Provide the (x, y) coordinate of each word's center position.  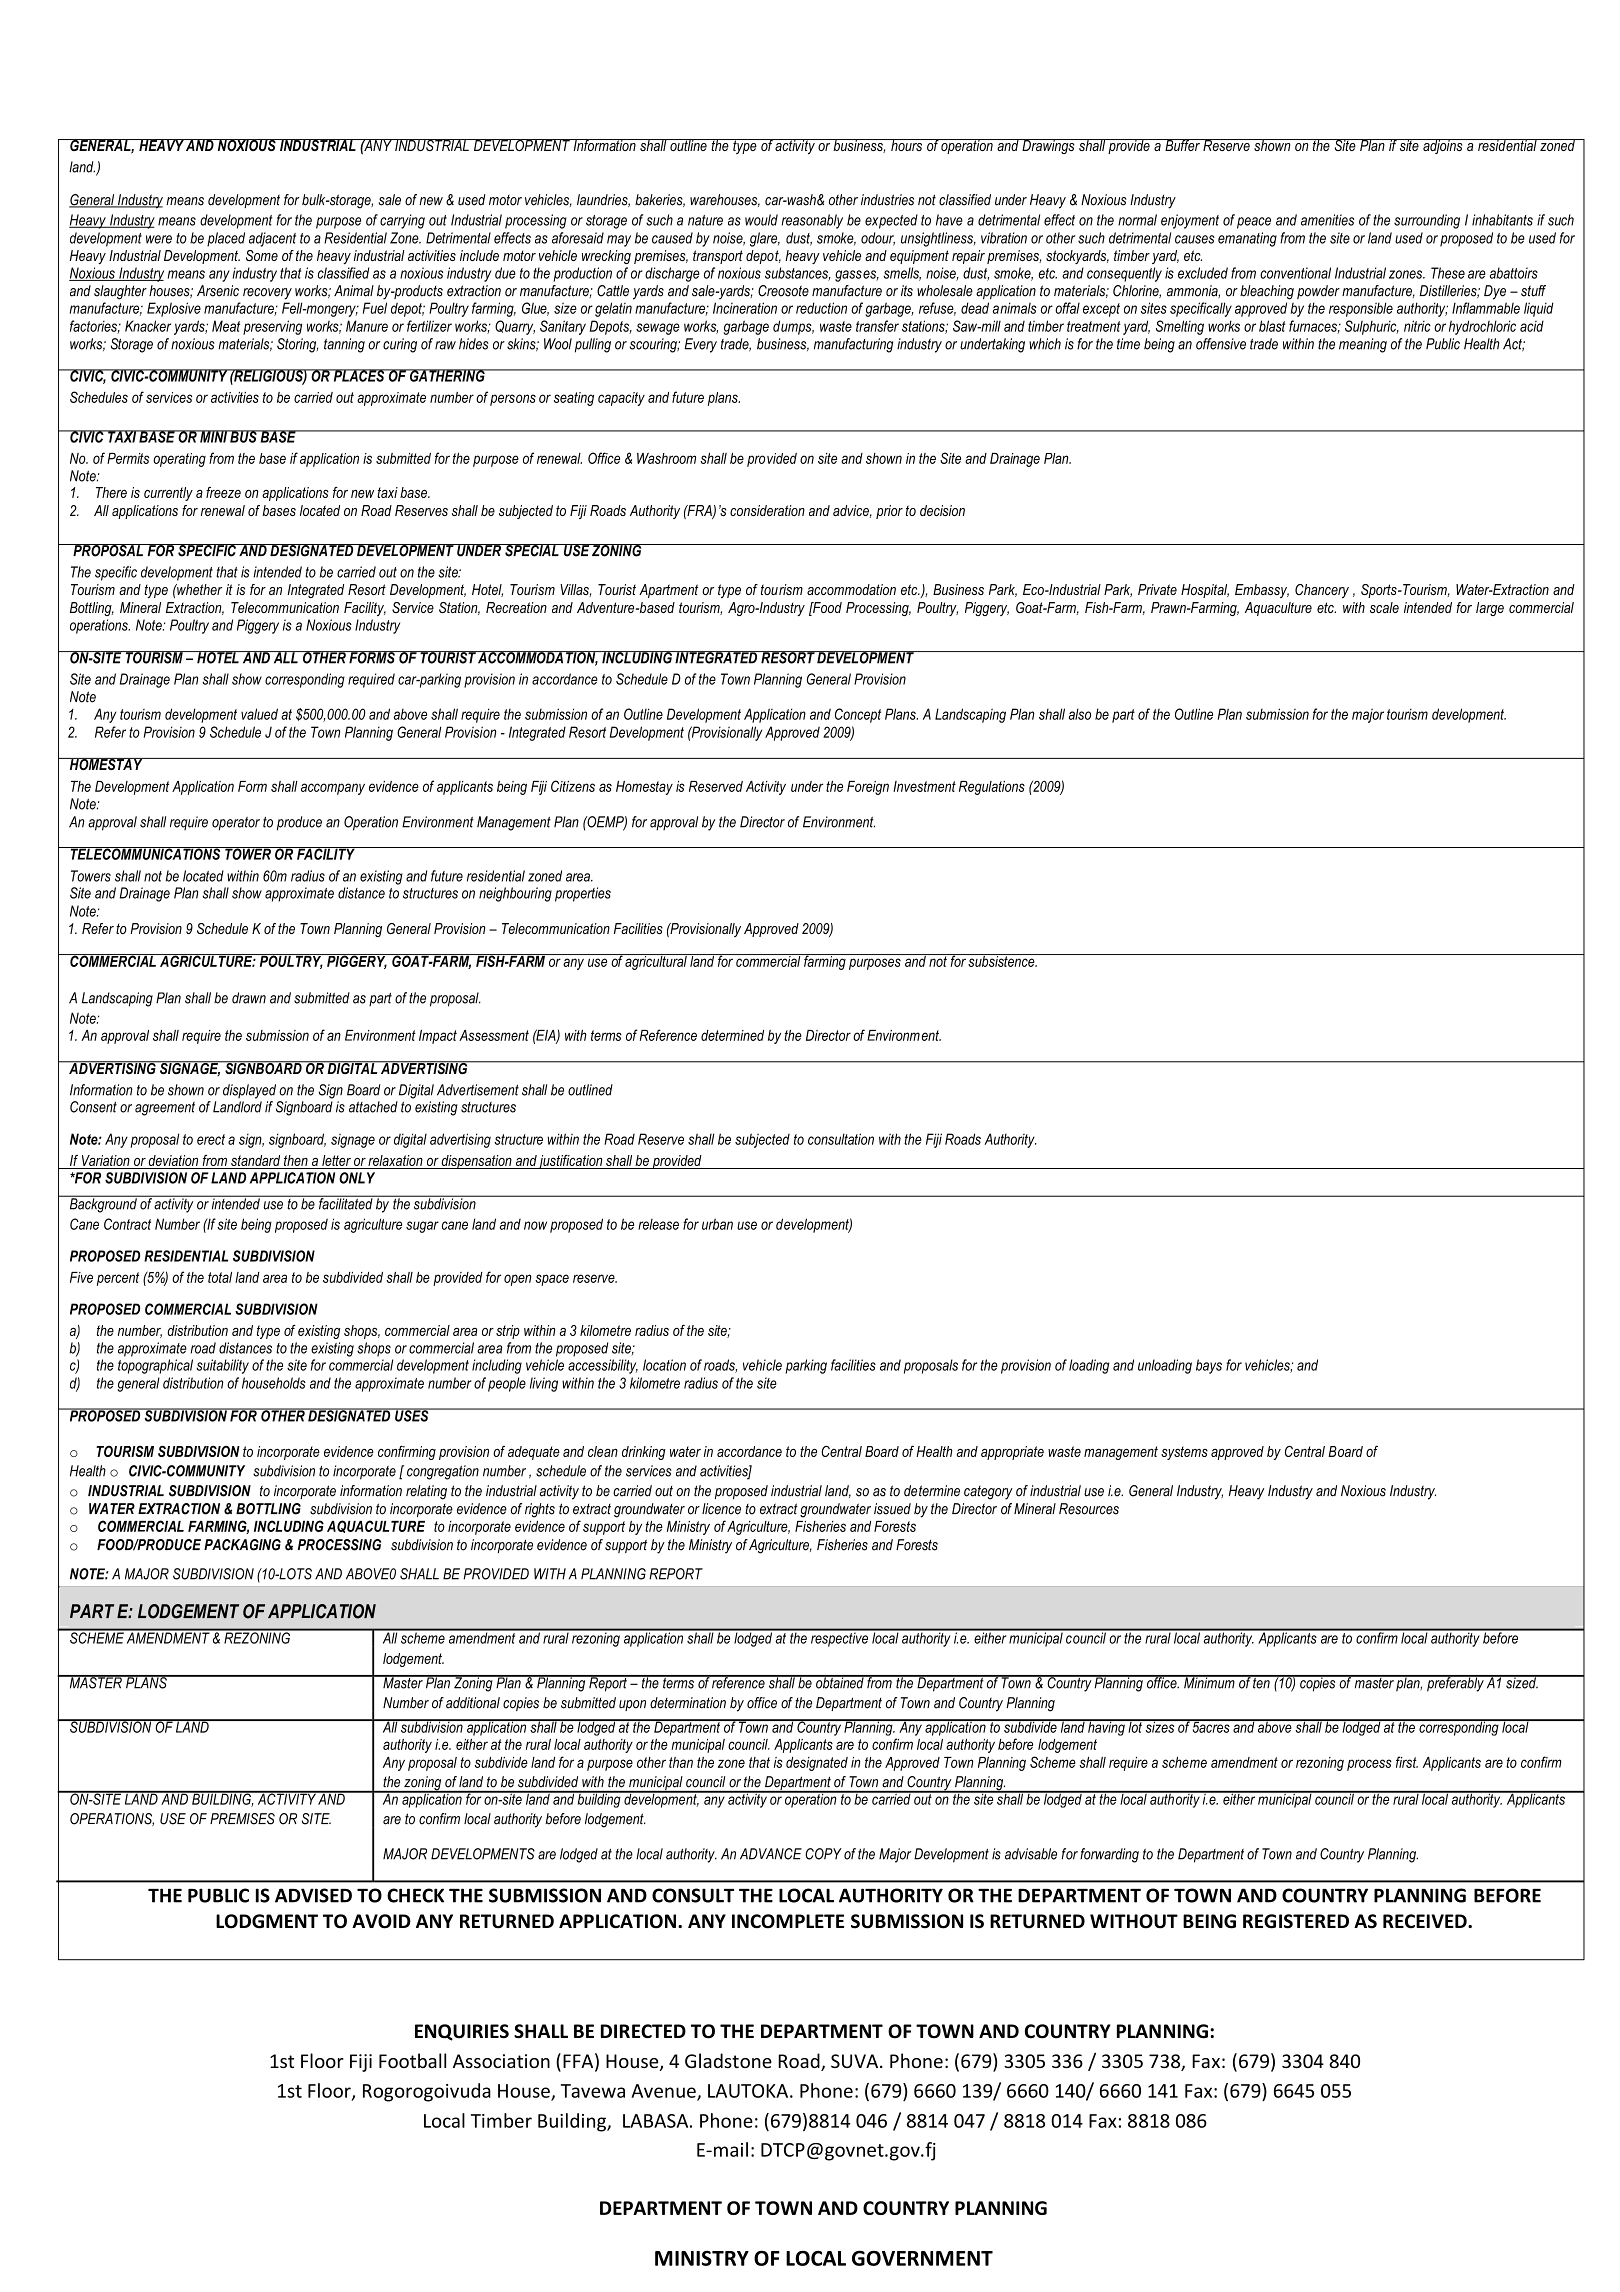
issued (892, 1509)
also (1080, 714)
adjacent (272, 239)
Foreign (868, 788)
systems (1184, 1453)
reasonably (812, 221)
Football (412, 2060)
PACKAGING (242, 1545)
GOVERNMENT (922, 2258)
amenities (1327, 220)
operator (236, 824)
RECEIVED (1426, 1921)
